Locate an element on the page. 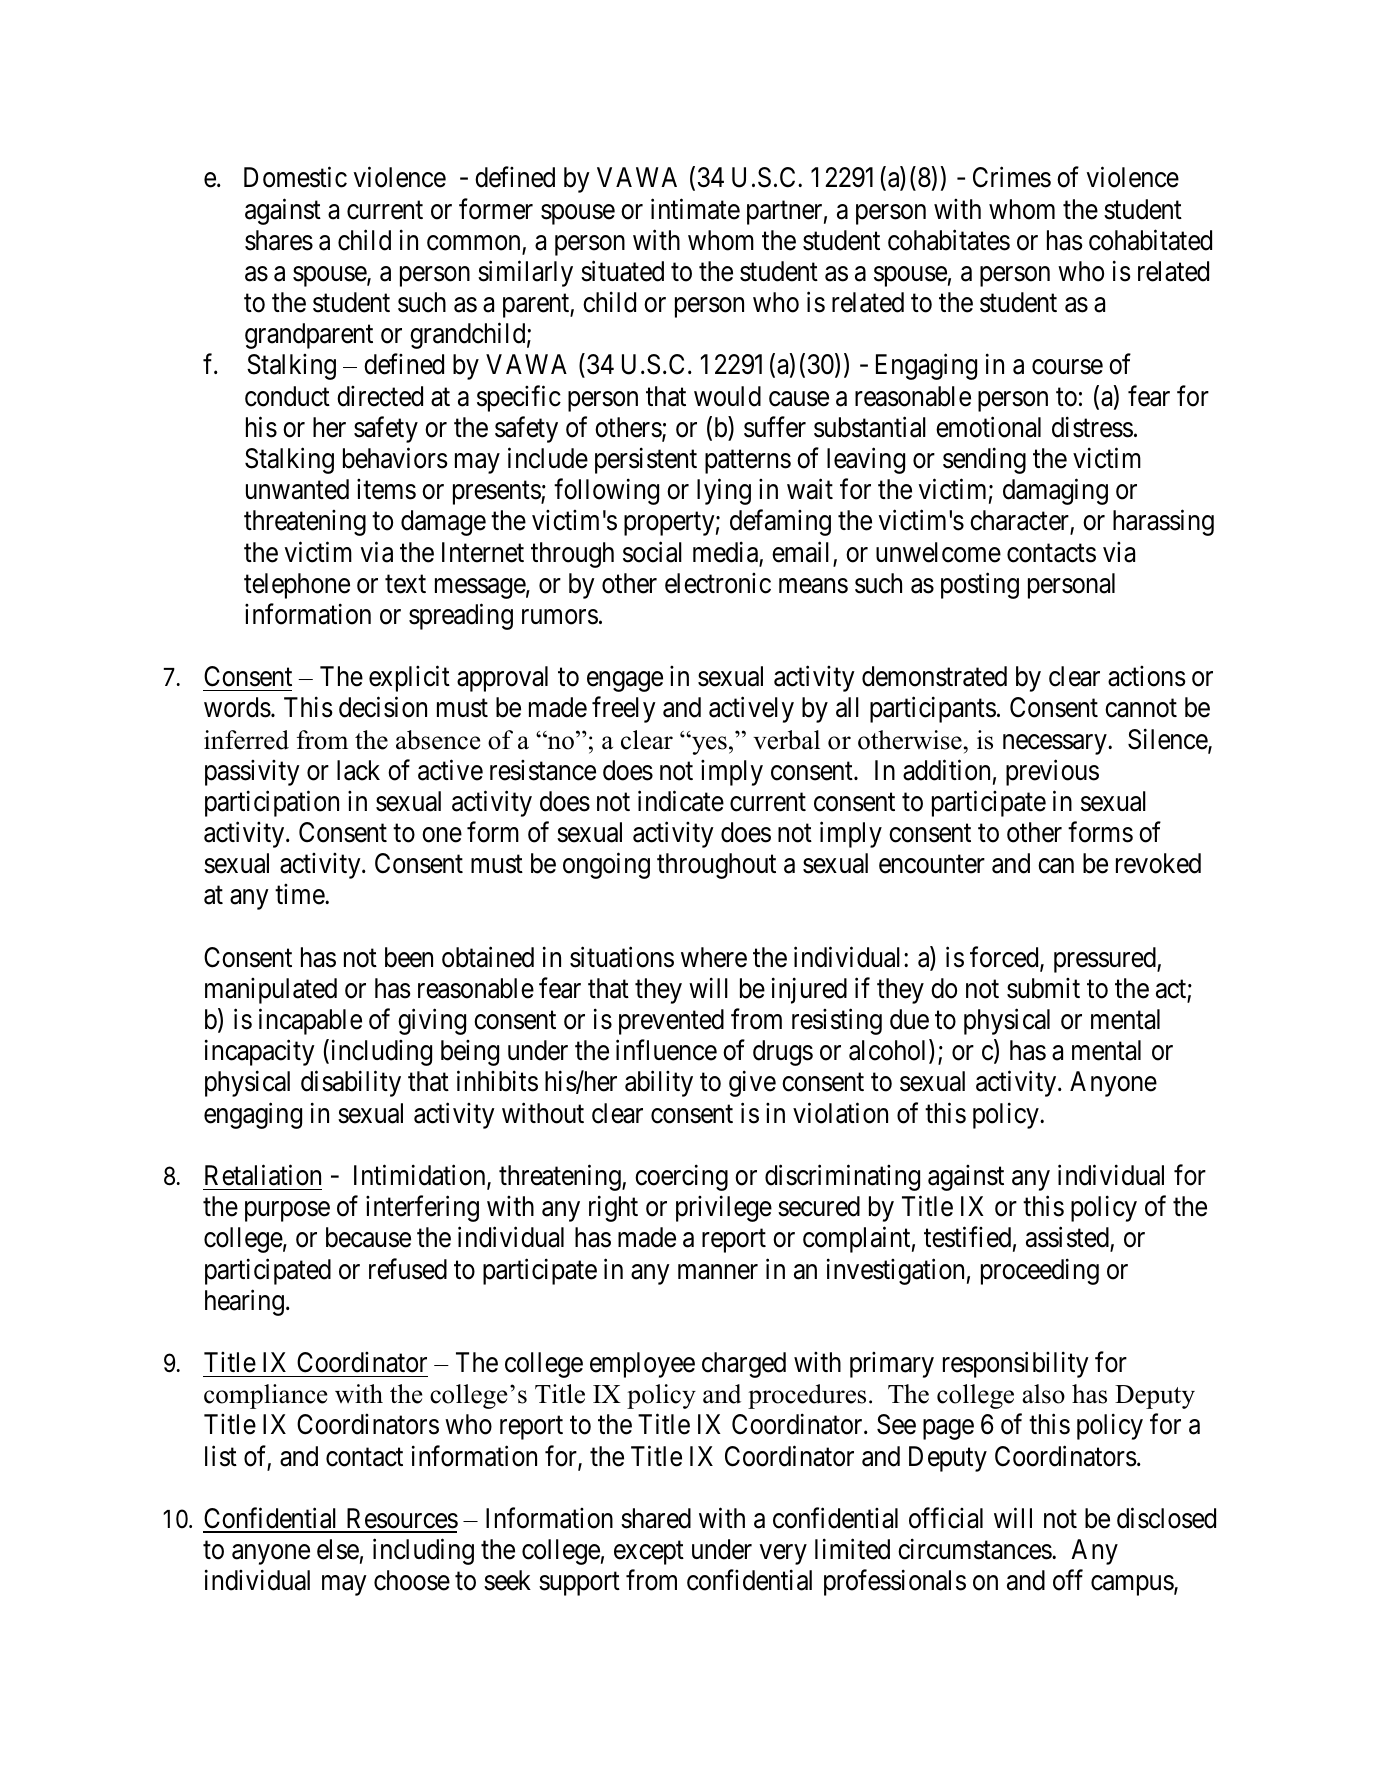  shares is located at coordinates (279, 240).
